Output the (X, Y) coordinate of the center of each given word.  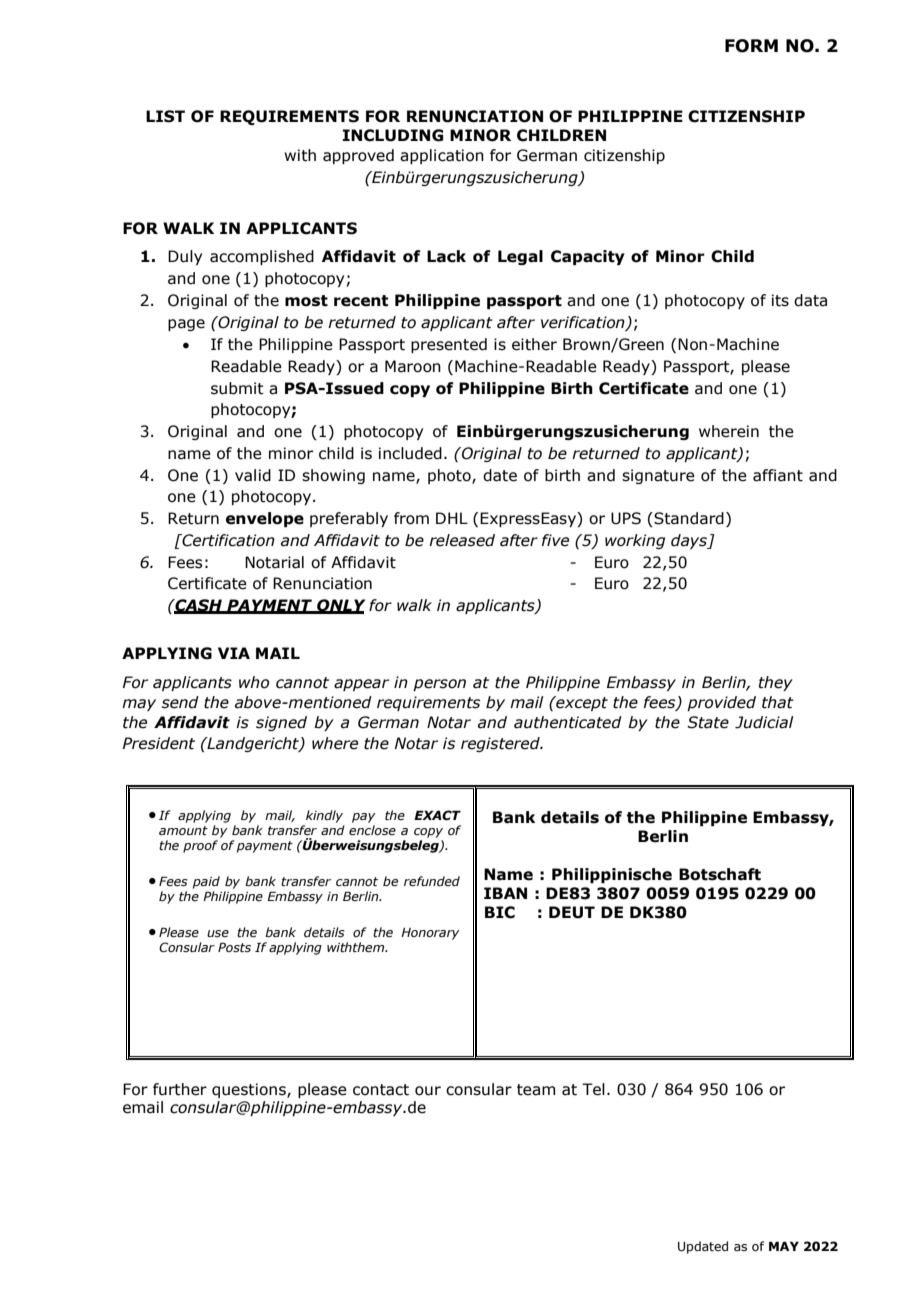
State (708, 722)
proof (200, 846)
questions (250, 1090)
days (690, 541)
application (442, 156)
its (780, 300)
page (186, 325)
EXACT (437, 815)
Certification (227, 540)
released (462, 540)
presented (449, 345)
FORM (751, 46)
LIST (165, 116)
